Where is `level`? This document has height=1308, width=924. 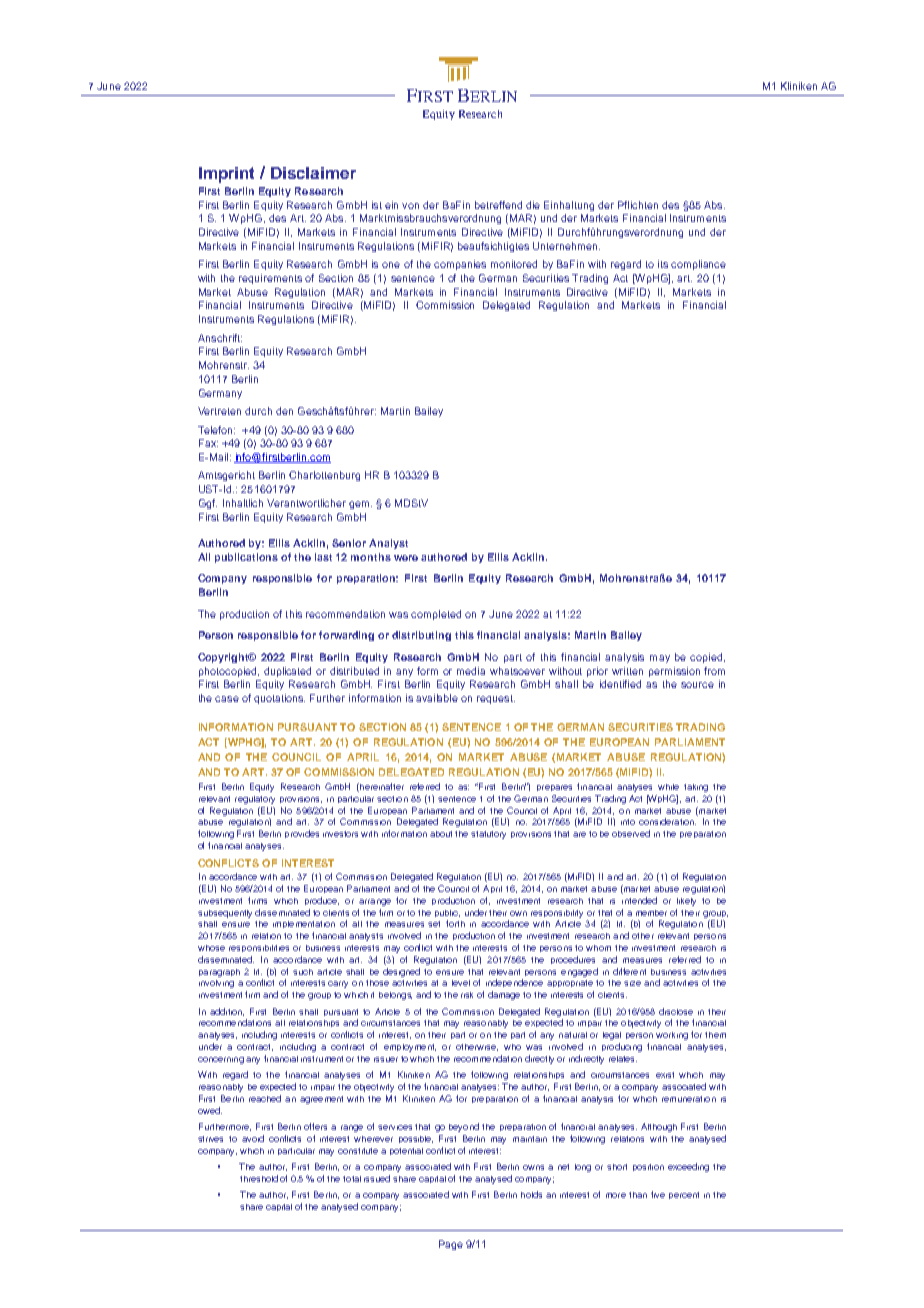 level is located at coordinates (461, 983).
